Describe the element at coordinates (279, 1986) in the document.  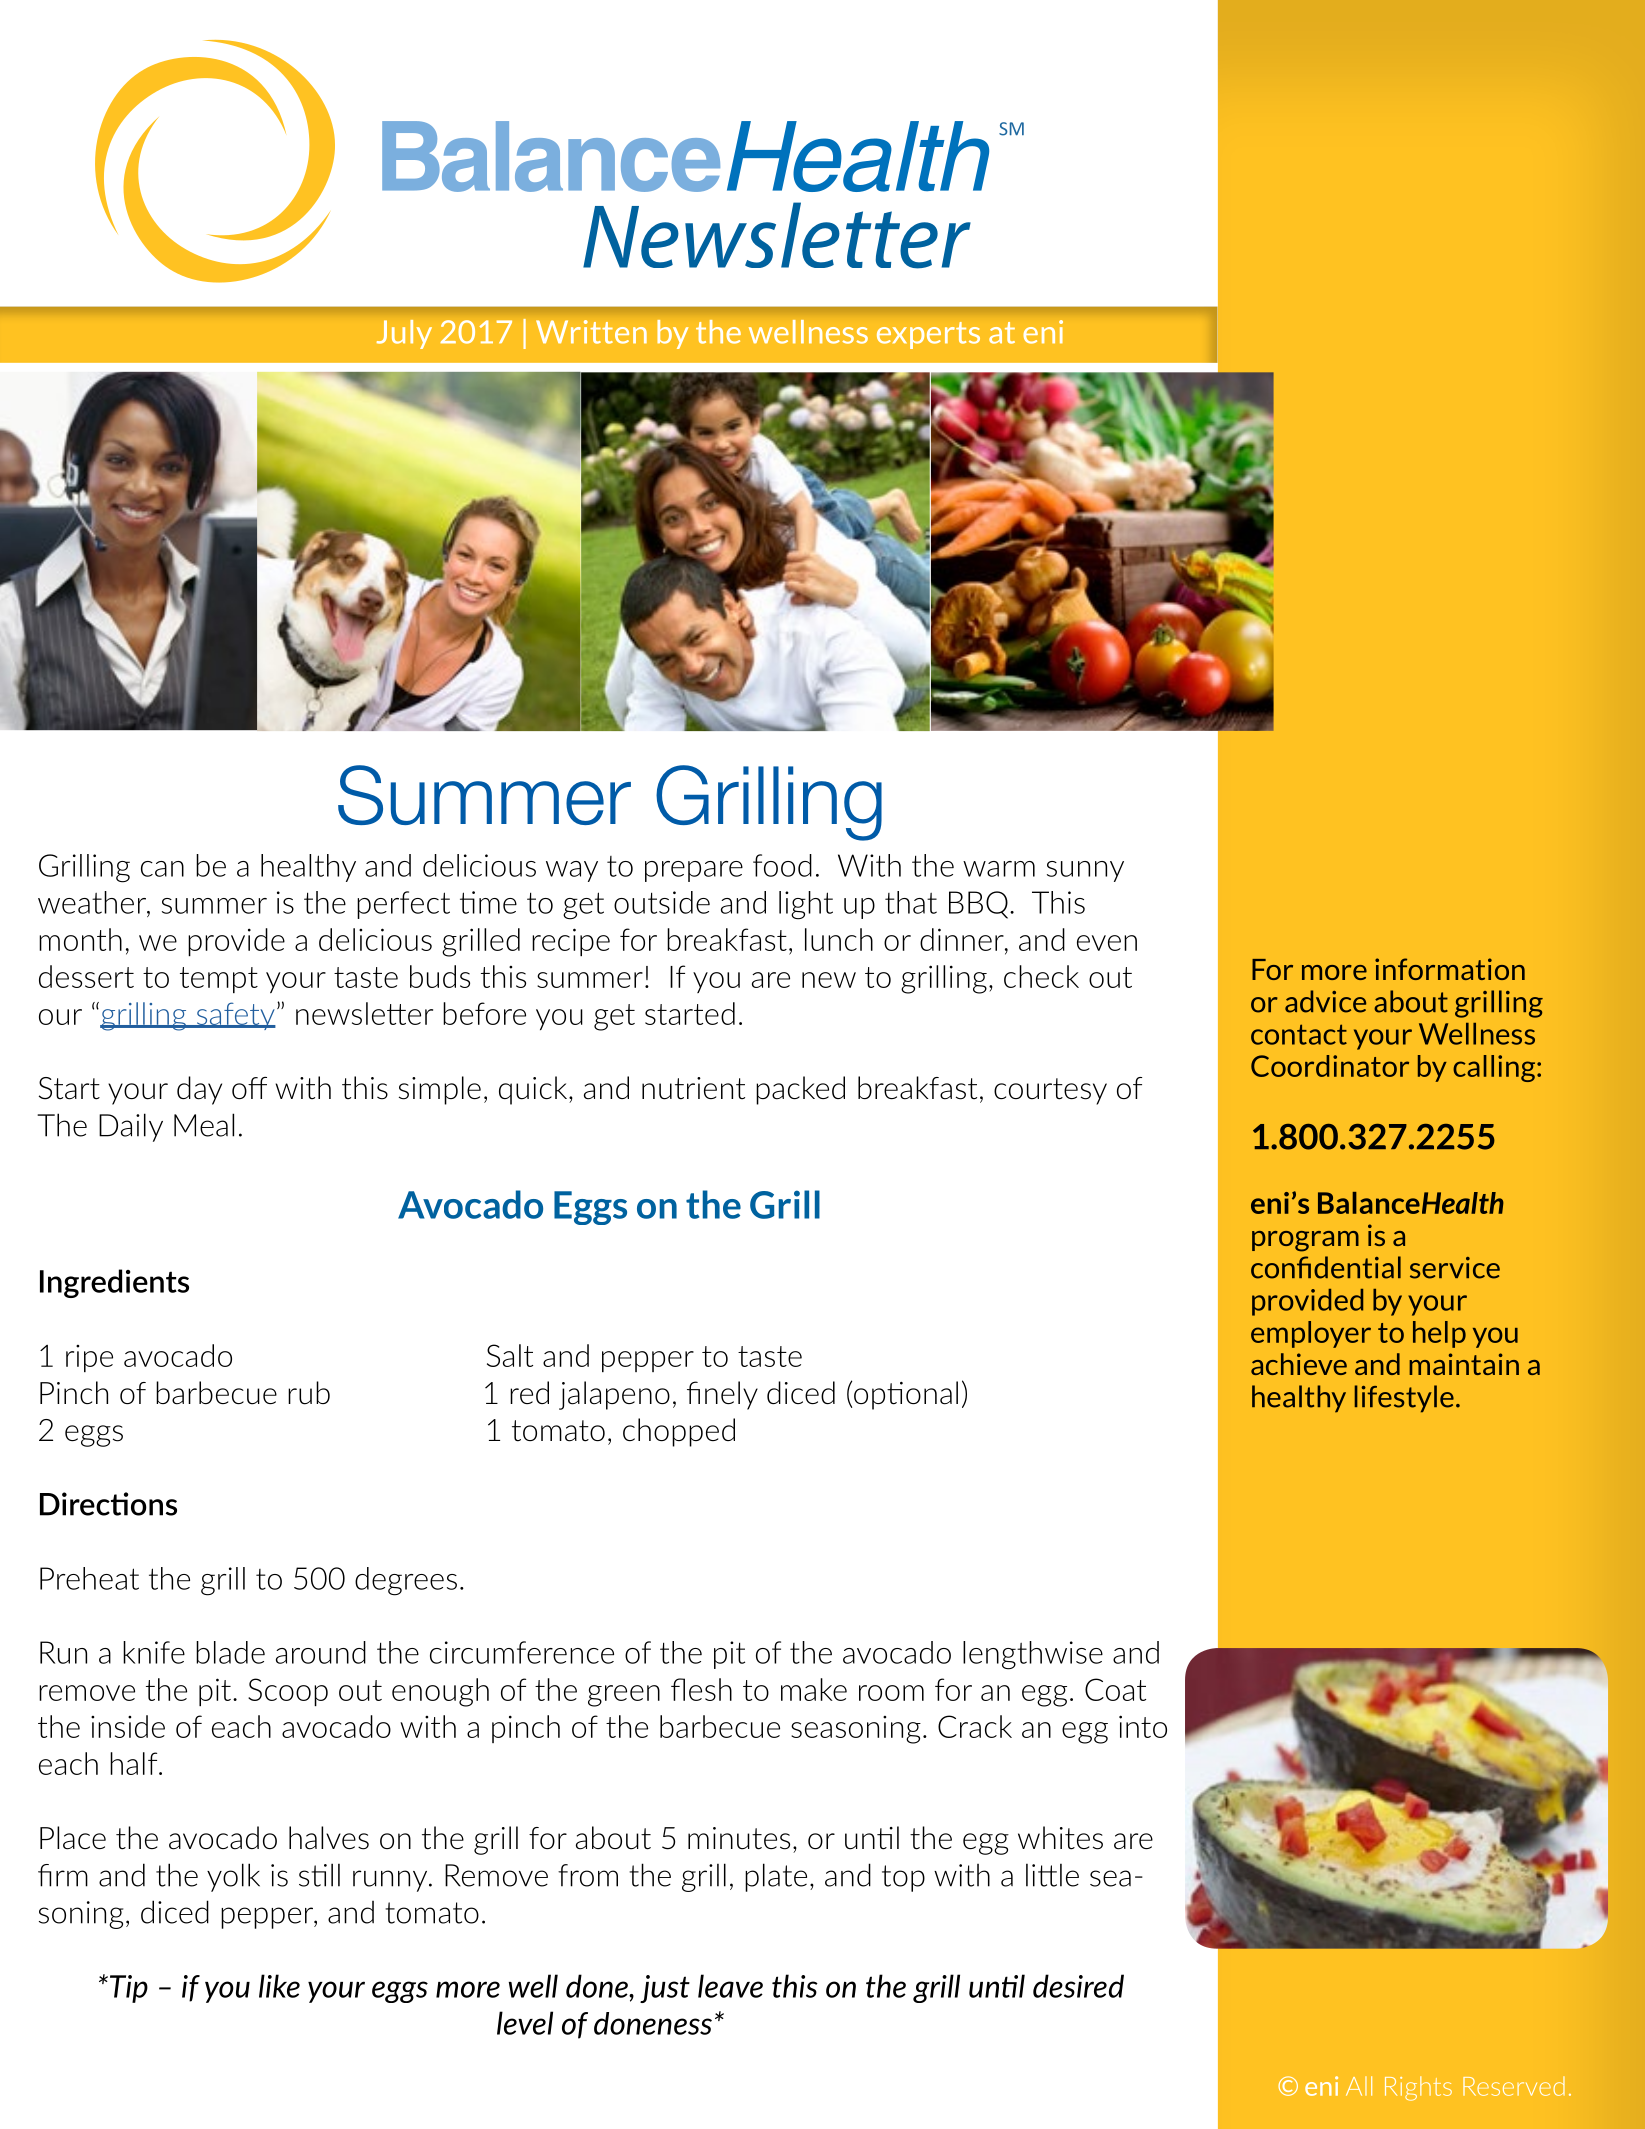
I see `like` at that location.
